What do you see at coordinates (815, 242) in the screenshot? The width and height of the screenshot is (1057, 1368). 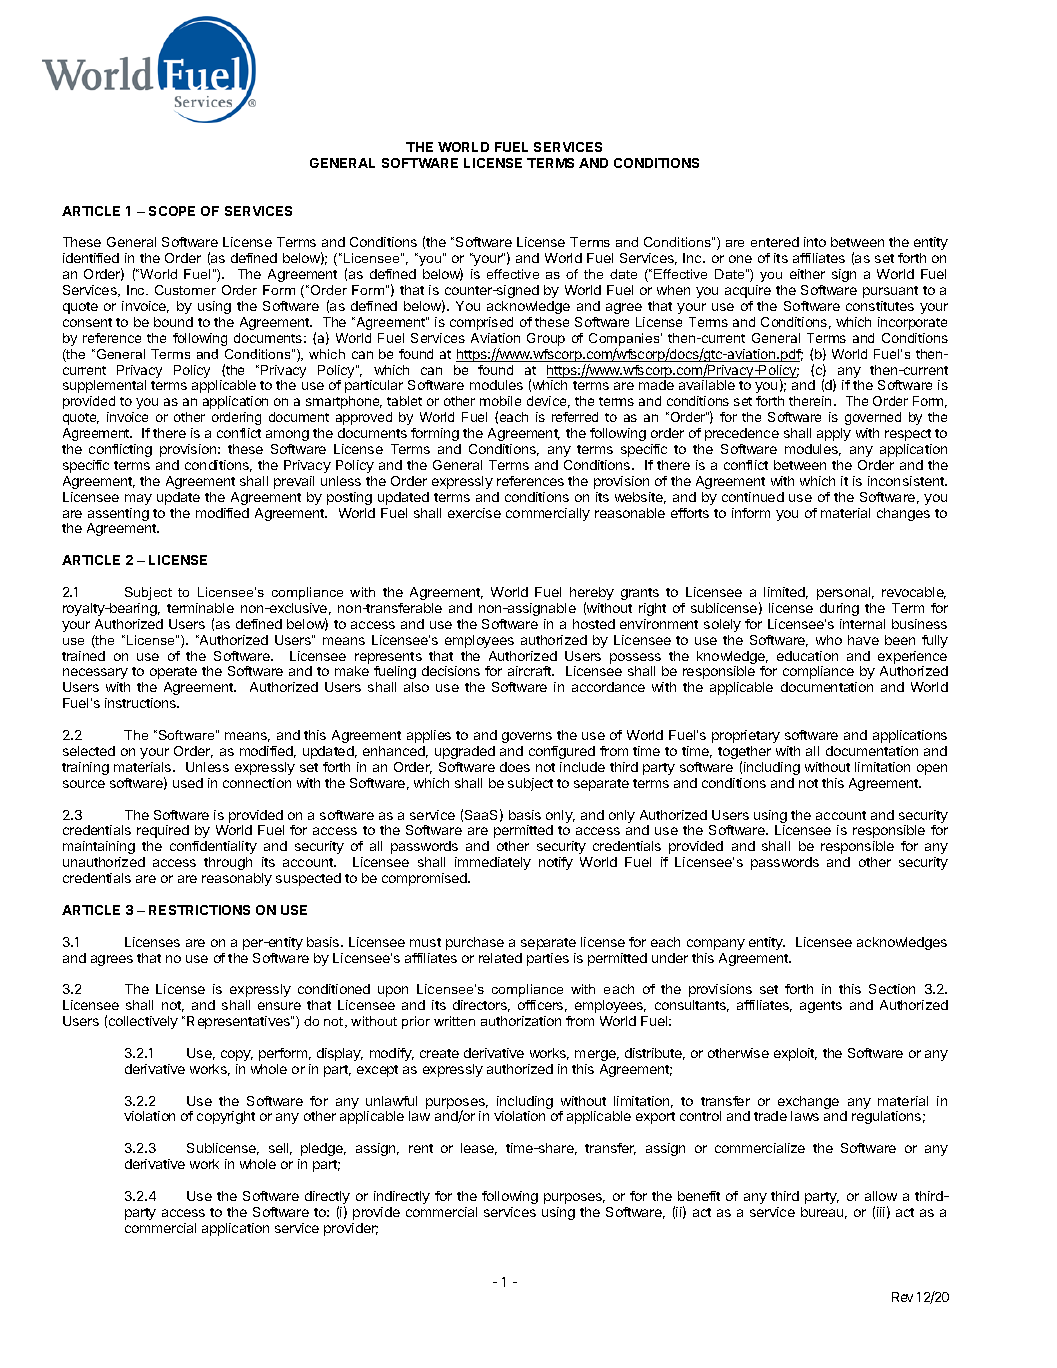 I see `into` at bounding box center [815, 242].
